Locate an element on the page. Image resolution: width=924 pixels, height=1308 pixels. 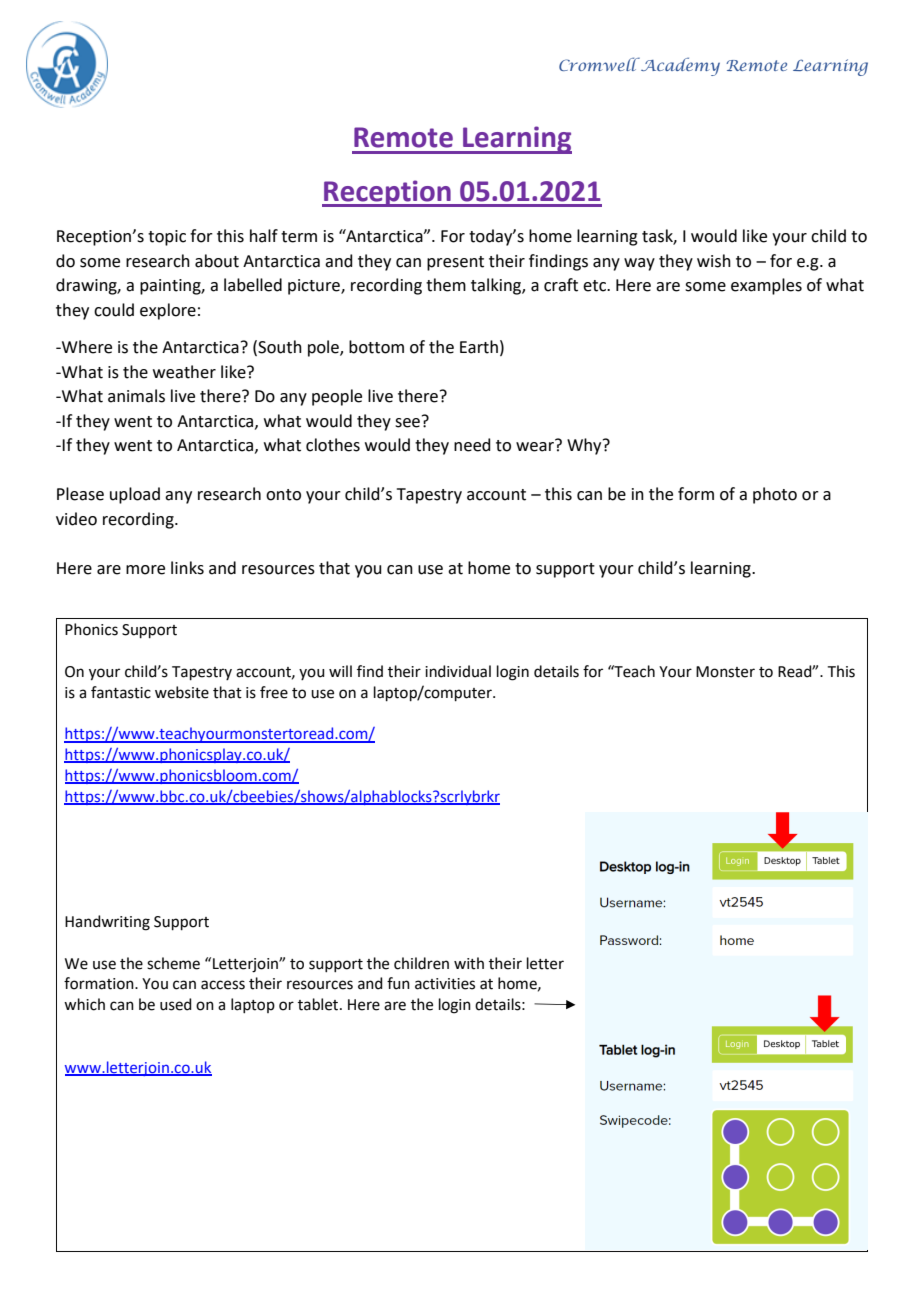
individual is located at coordinates (458, 671).
